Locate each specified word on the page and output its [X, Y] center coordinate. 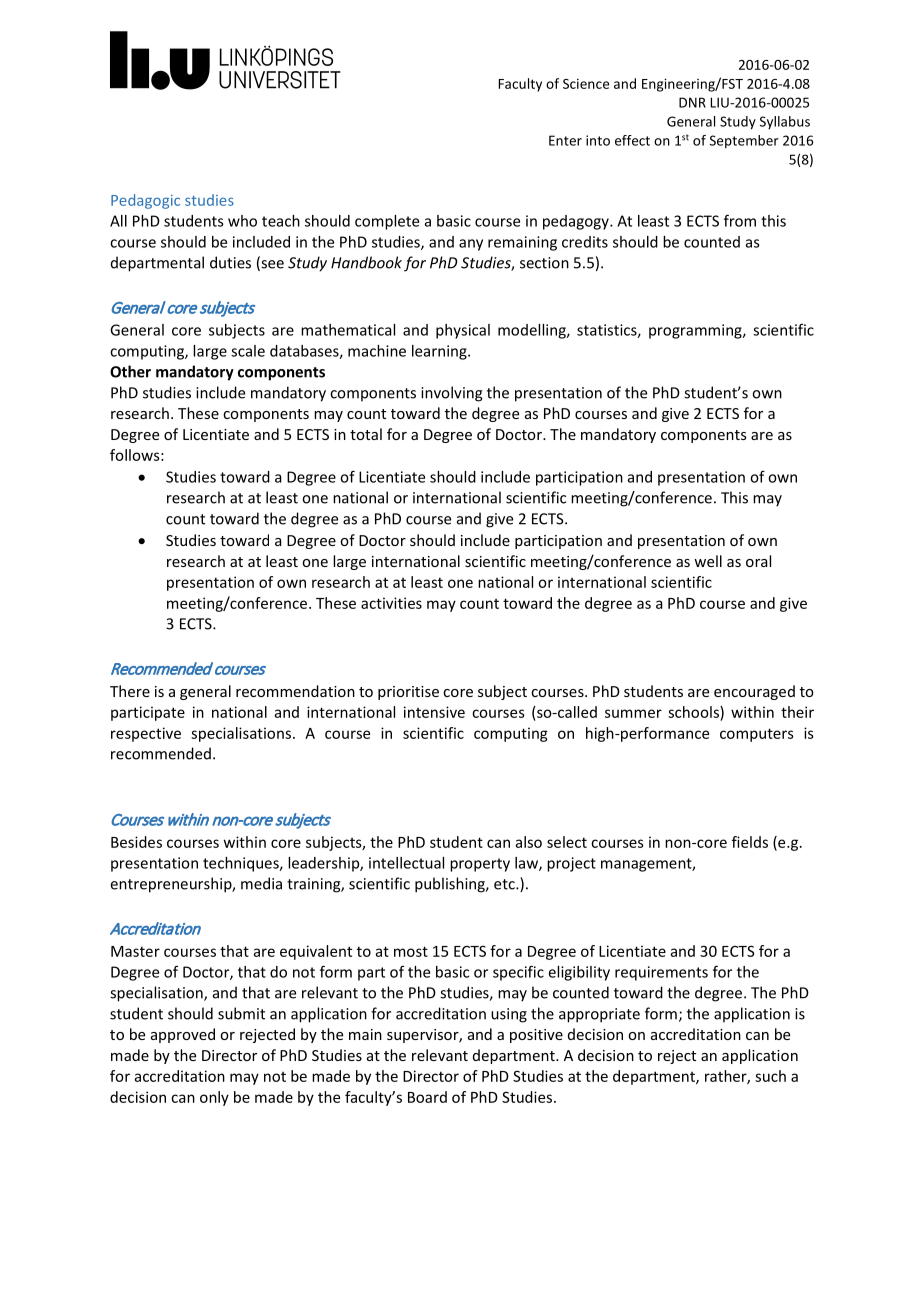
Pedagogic [145, 201]
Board [427, 1097]
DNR [692, 102]
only [214, 1098]
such [770, 1076]
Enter [565, 140]
